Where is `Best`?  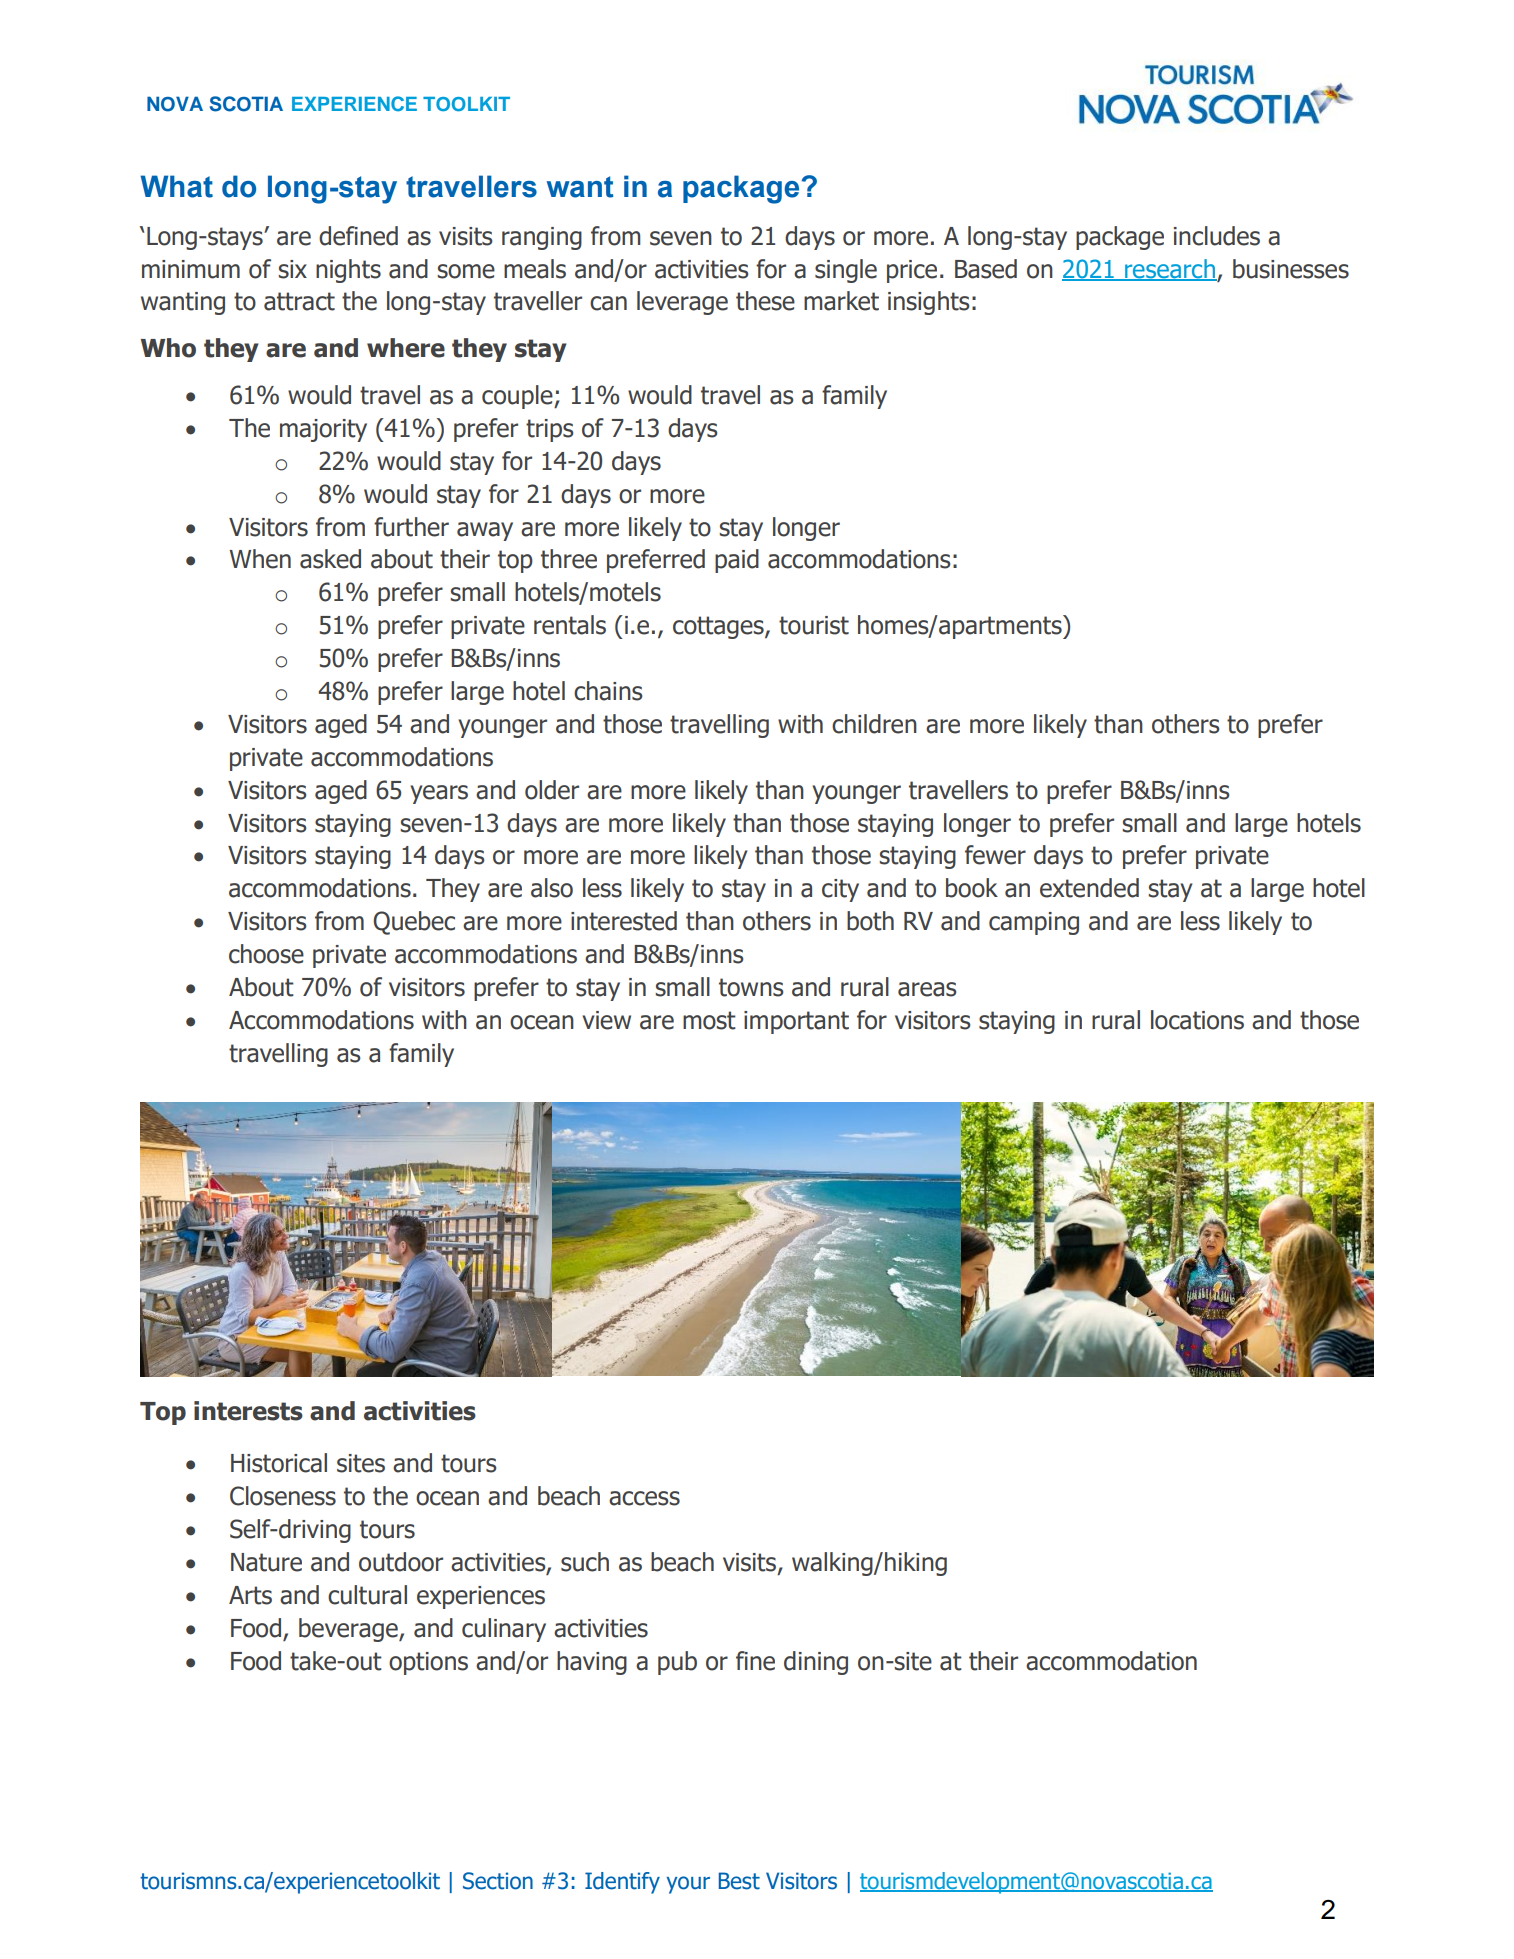 Best is located at coordinates (739, 1881).
